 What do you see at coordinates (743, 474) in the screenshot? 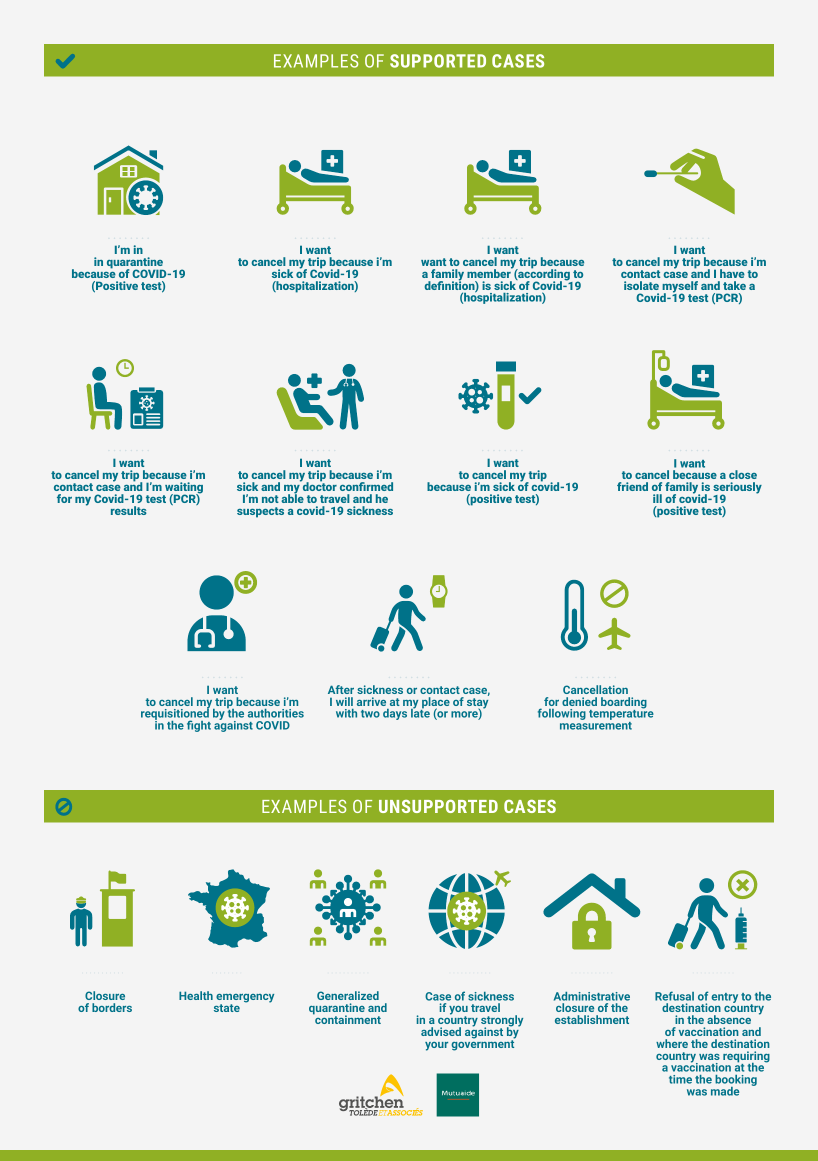
I see `close` at bounding box center [743, 474].
